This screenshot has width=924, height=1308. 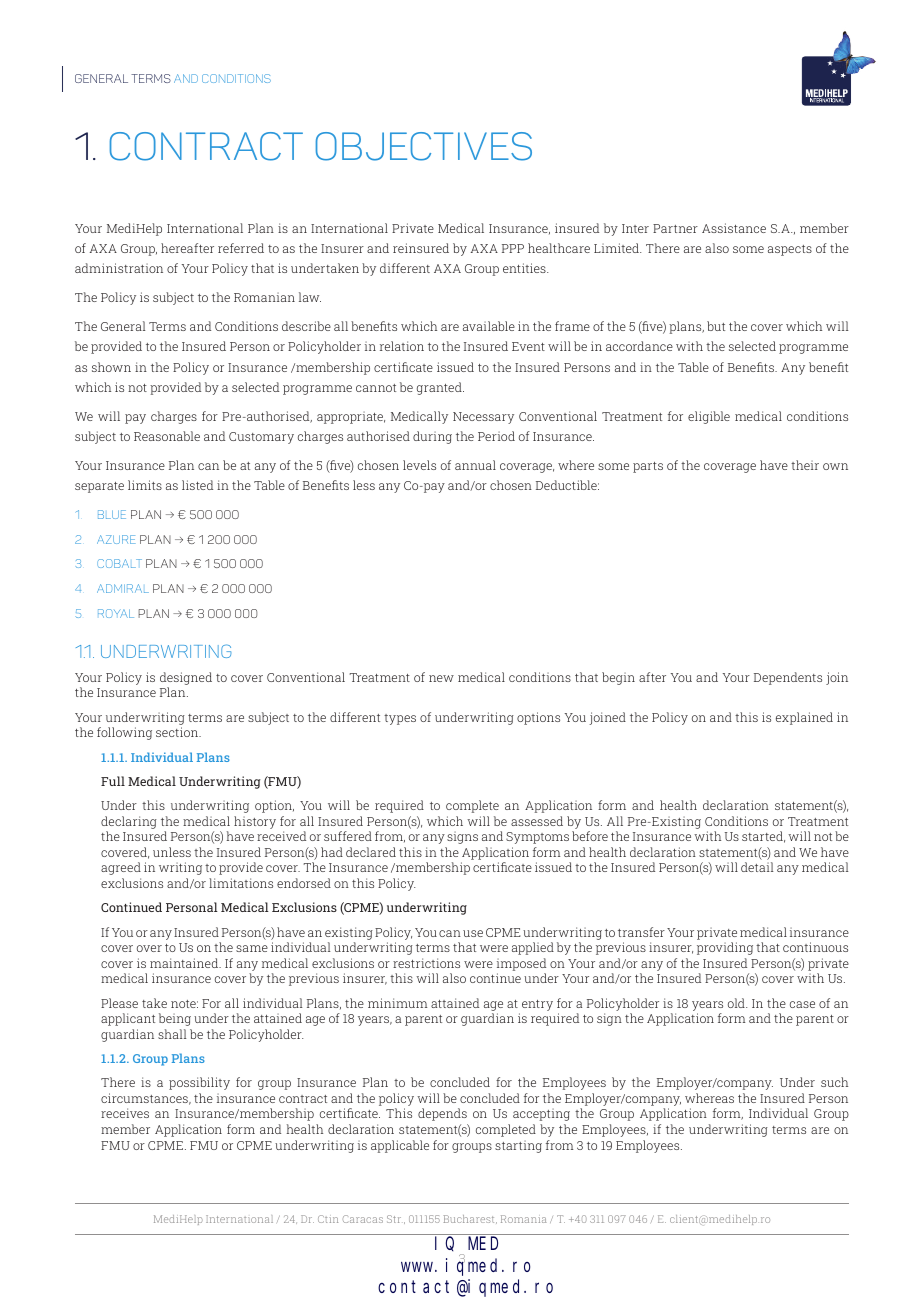 I want to click on eligible, so click(x=709, y=417).
